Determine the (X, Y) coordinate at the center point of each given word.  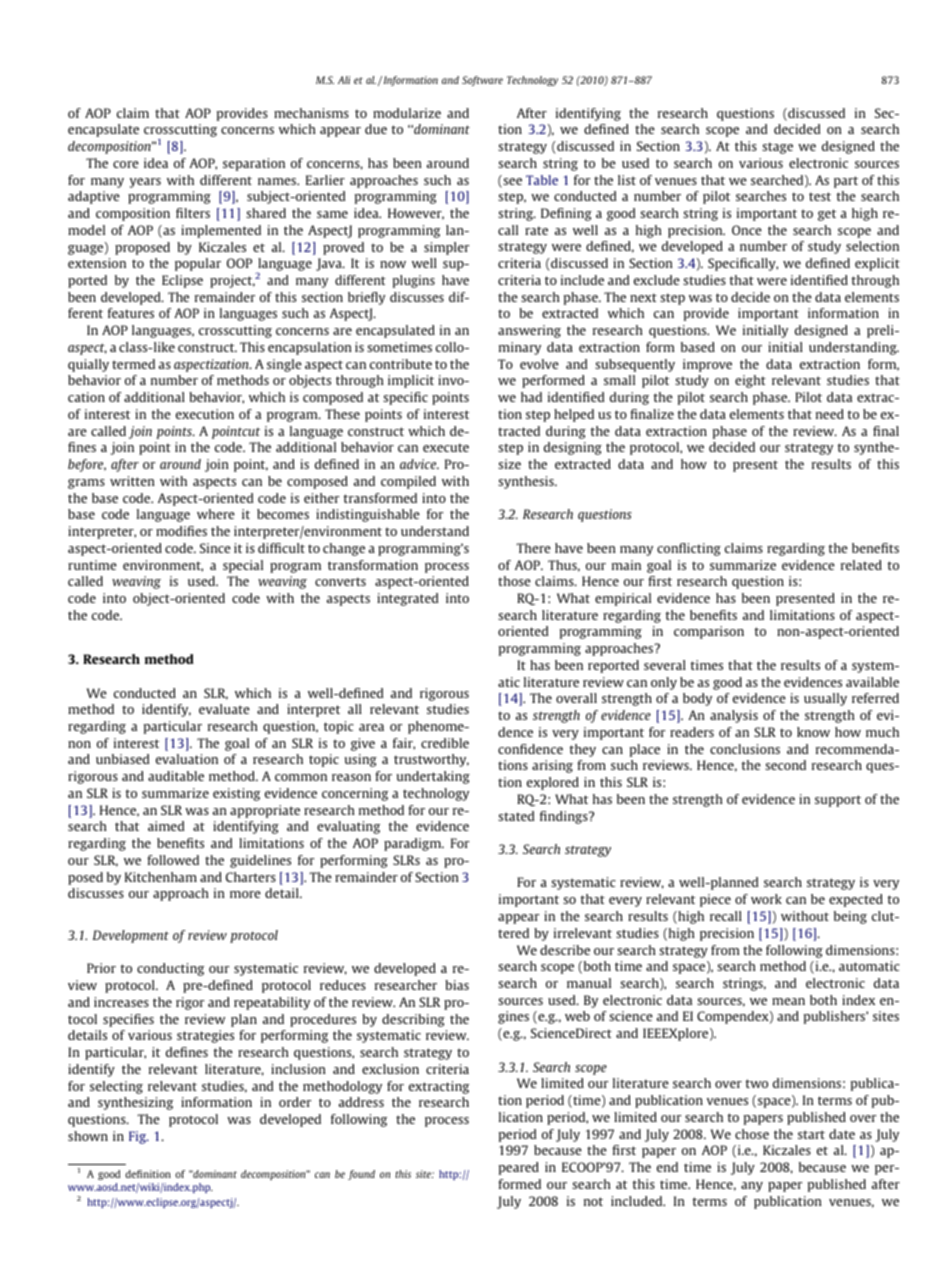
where (216, 514)
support (838, 801)
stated (516, 816)
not (593, 1201)
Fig (138, 1137)
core (126, 164)
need (830, 414)
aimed (166, 826)
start (811, 1134)
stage (777, 148)
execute (446, 447)
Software (482, 81)
